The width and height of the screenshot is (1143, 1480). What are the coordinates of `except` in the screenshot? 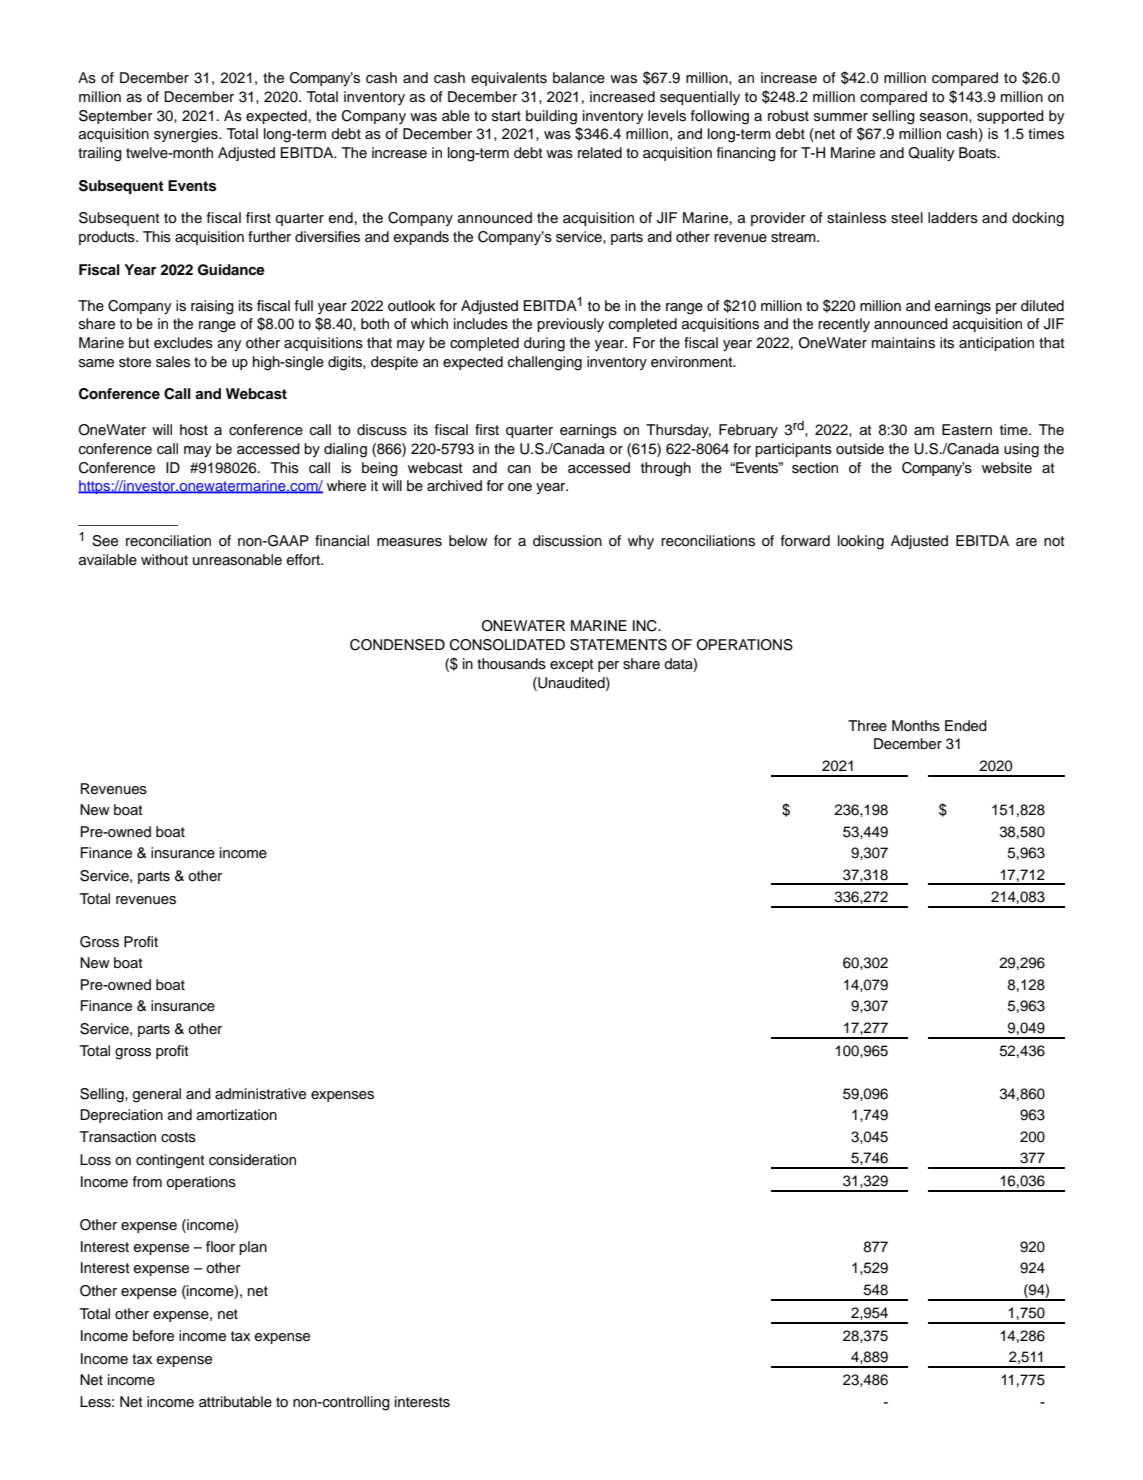 It's located at (572, 665).
